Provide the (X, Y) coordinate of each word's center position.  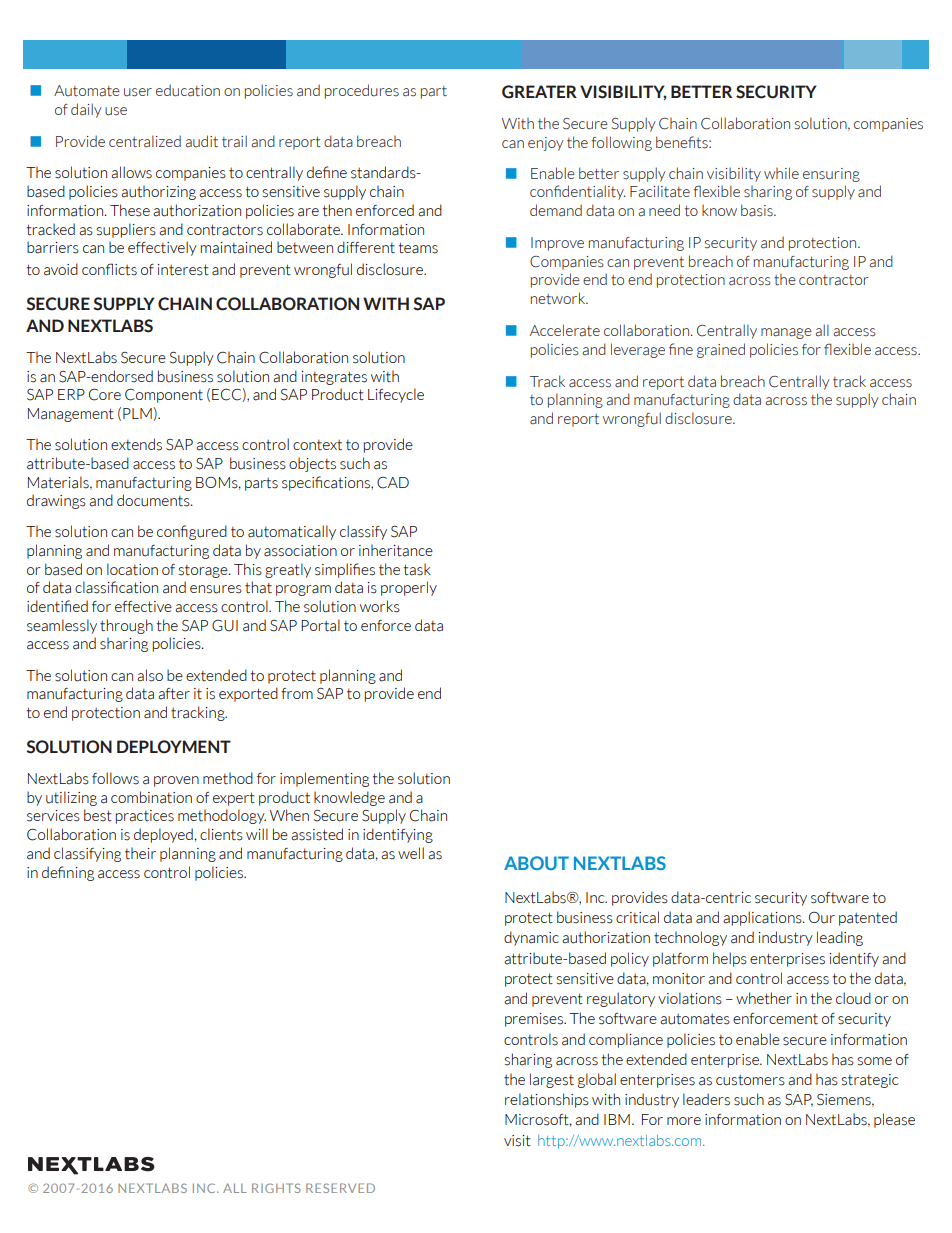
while (781, 173)
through (126, 626)
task (417, 569)
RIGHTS (276, 1188)
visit (517, 1141)
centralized (145, 141)
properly (409, 588)
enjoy (546, 144)
